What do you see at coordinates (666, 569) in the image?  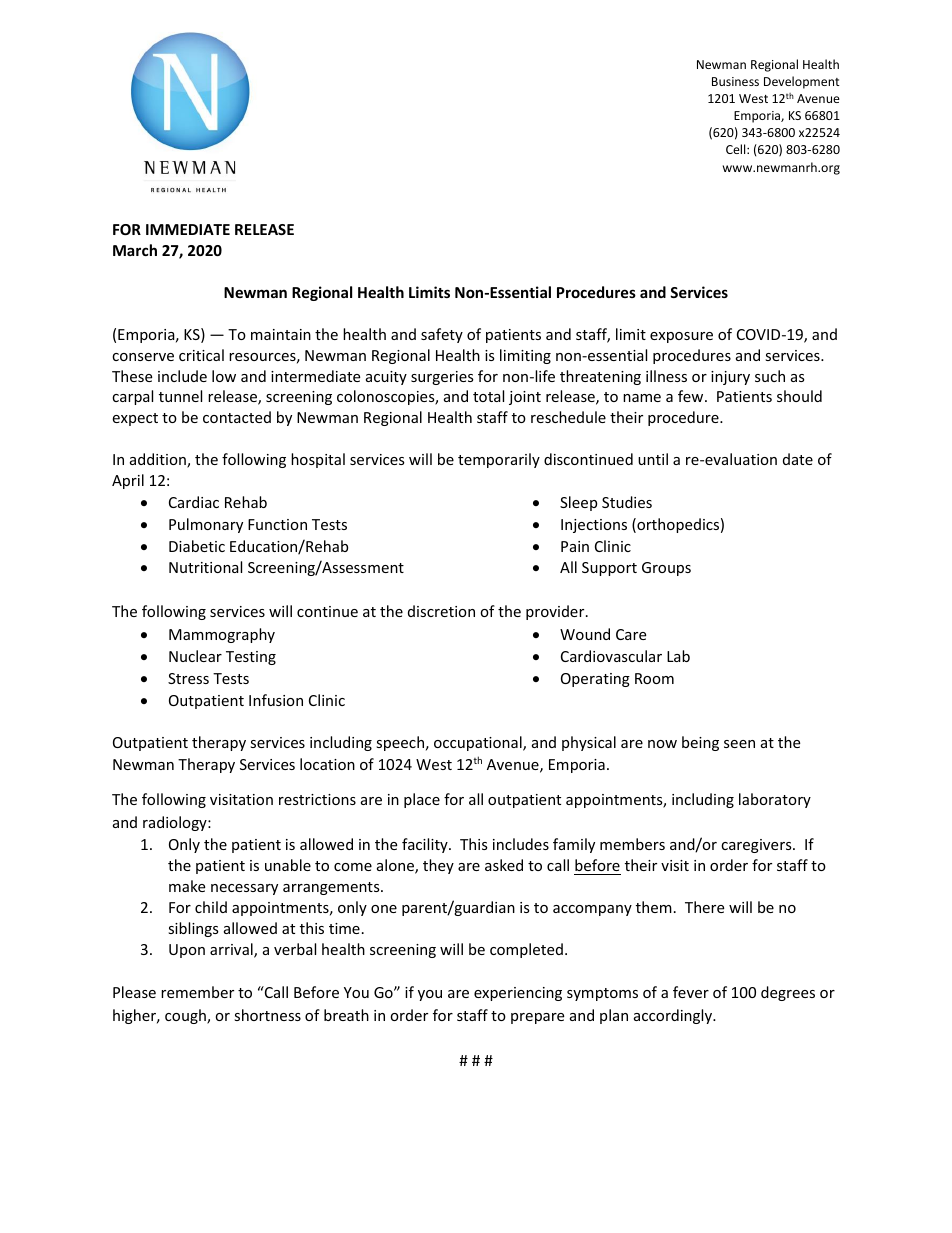 I see `Groups` at bounding box center [666, 569].
